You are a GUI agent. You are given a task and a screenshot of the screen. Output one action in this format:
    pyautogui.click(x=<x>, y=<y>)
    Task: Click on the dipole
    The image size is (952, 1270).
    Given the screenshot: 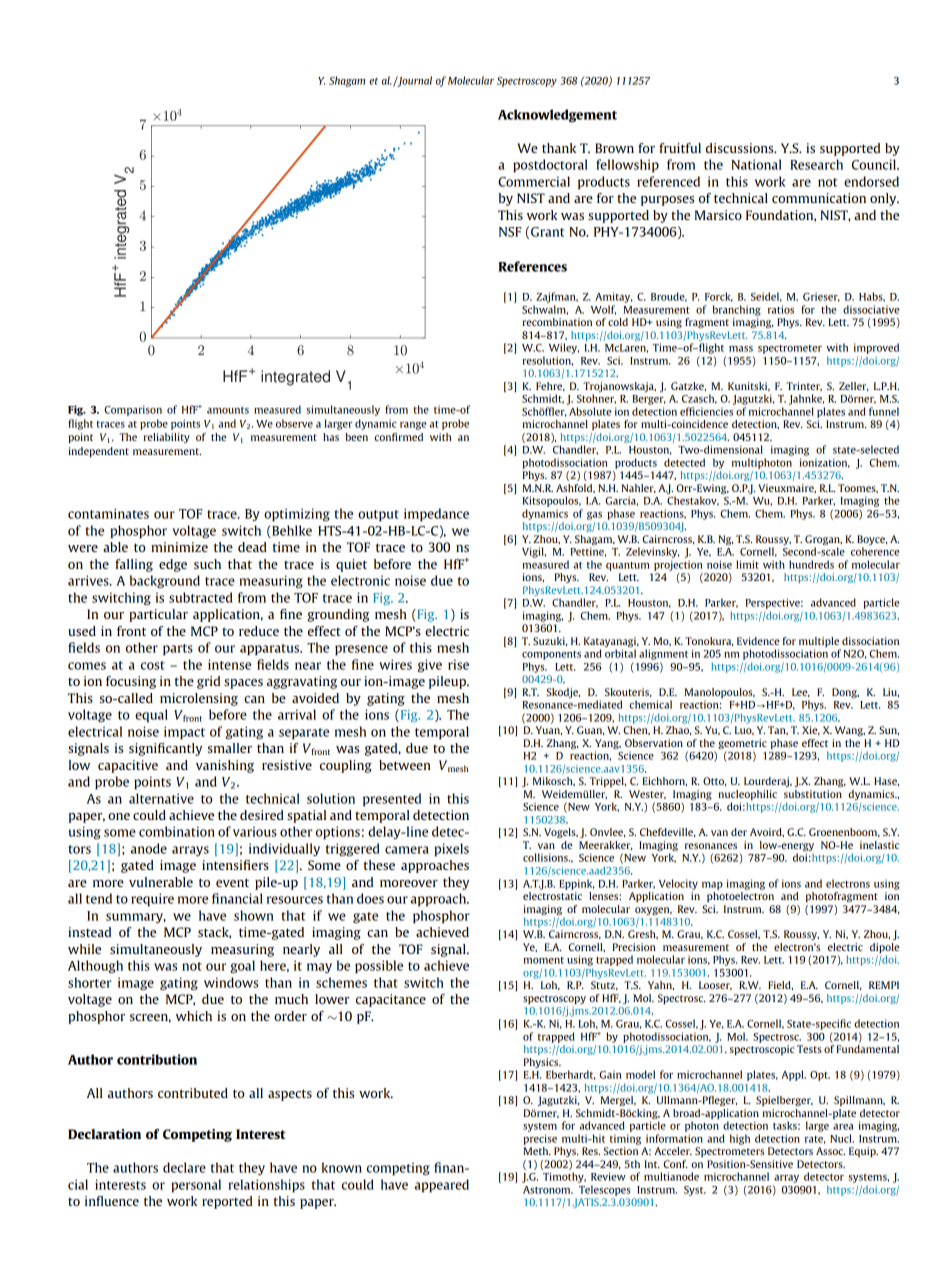 What is the action you would take?
    pyautogui.click(x=885, y=949)
